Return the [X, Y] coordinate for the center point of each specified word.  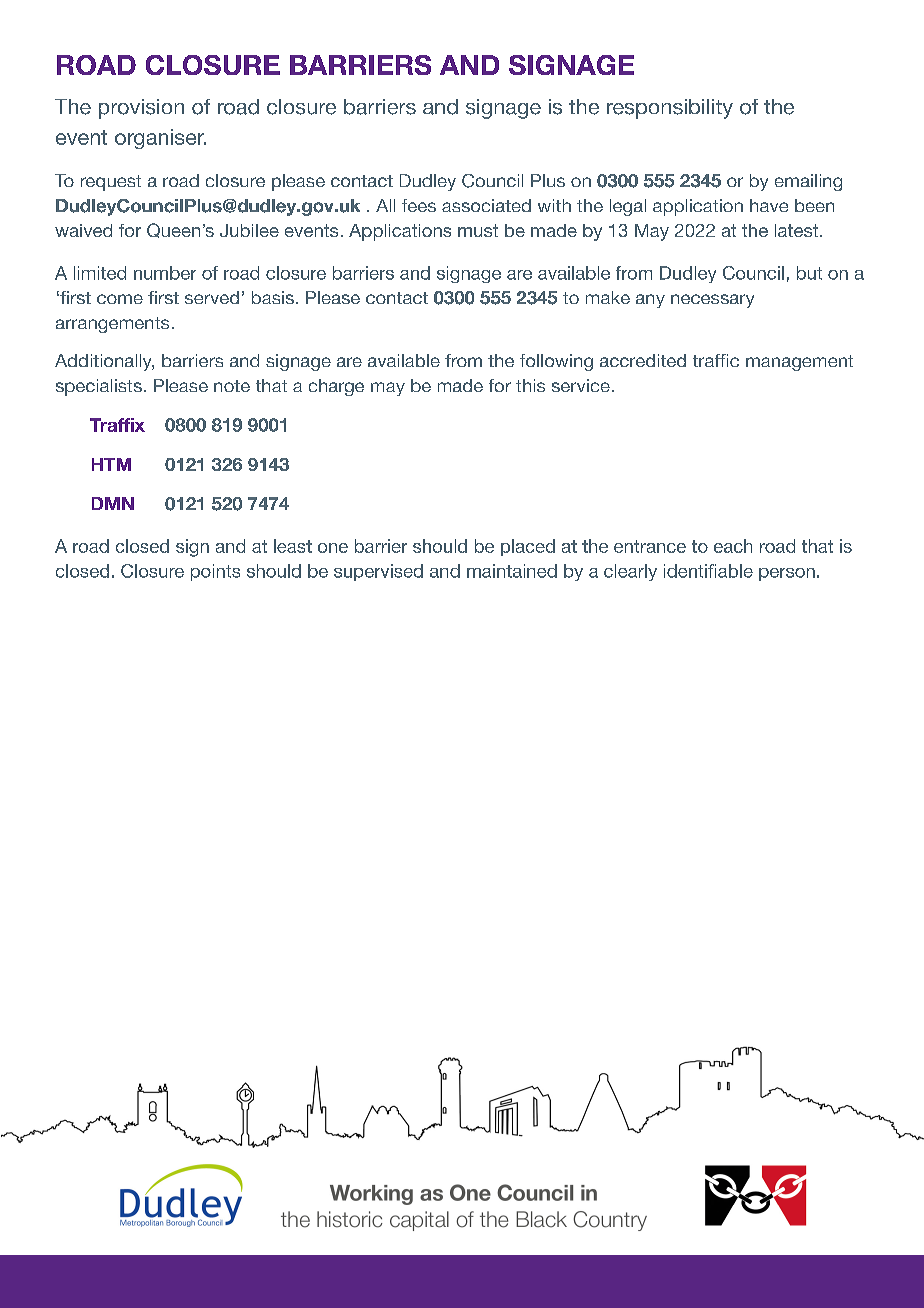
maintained [512, 571]
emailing [808, 182]
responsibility [670, 109]
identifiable [708, 571]
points [215, 572]
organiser [160, 139]
